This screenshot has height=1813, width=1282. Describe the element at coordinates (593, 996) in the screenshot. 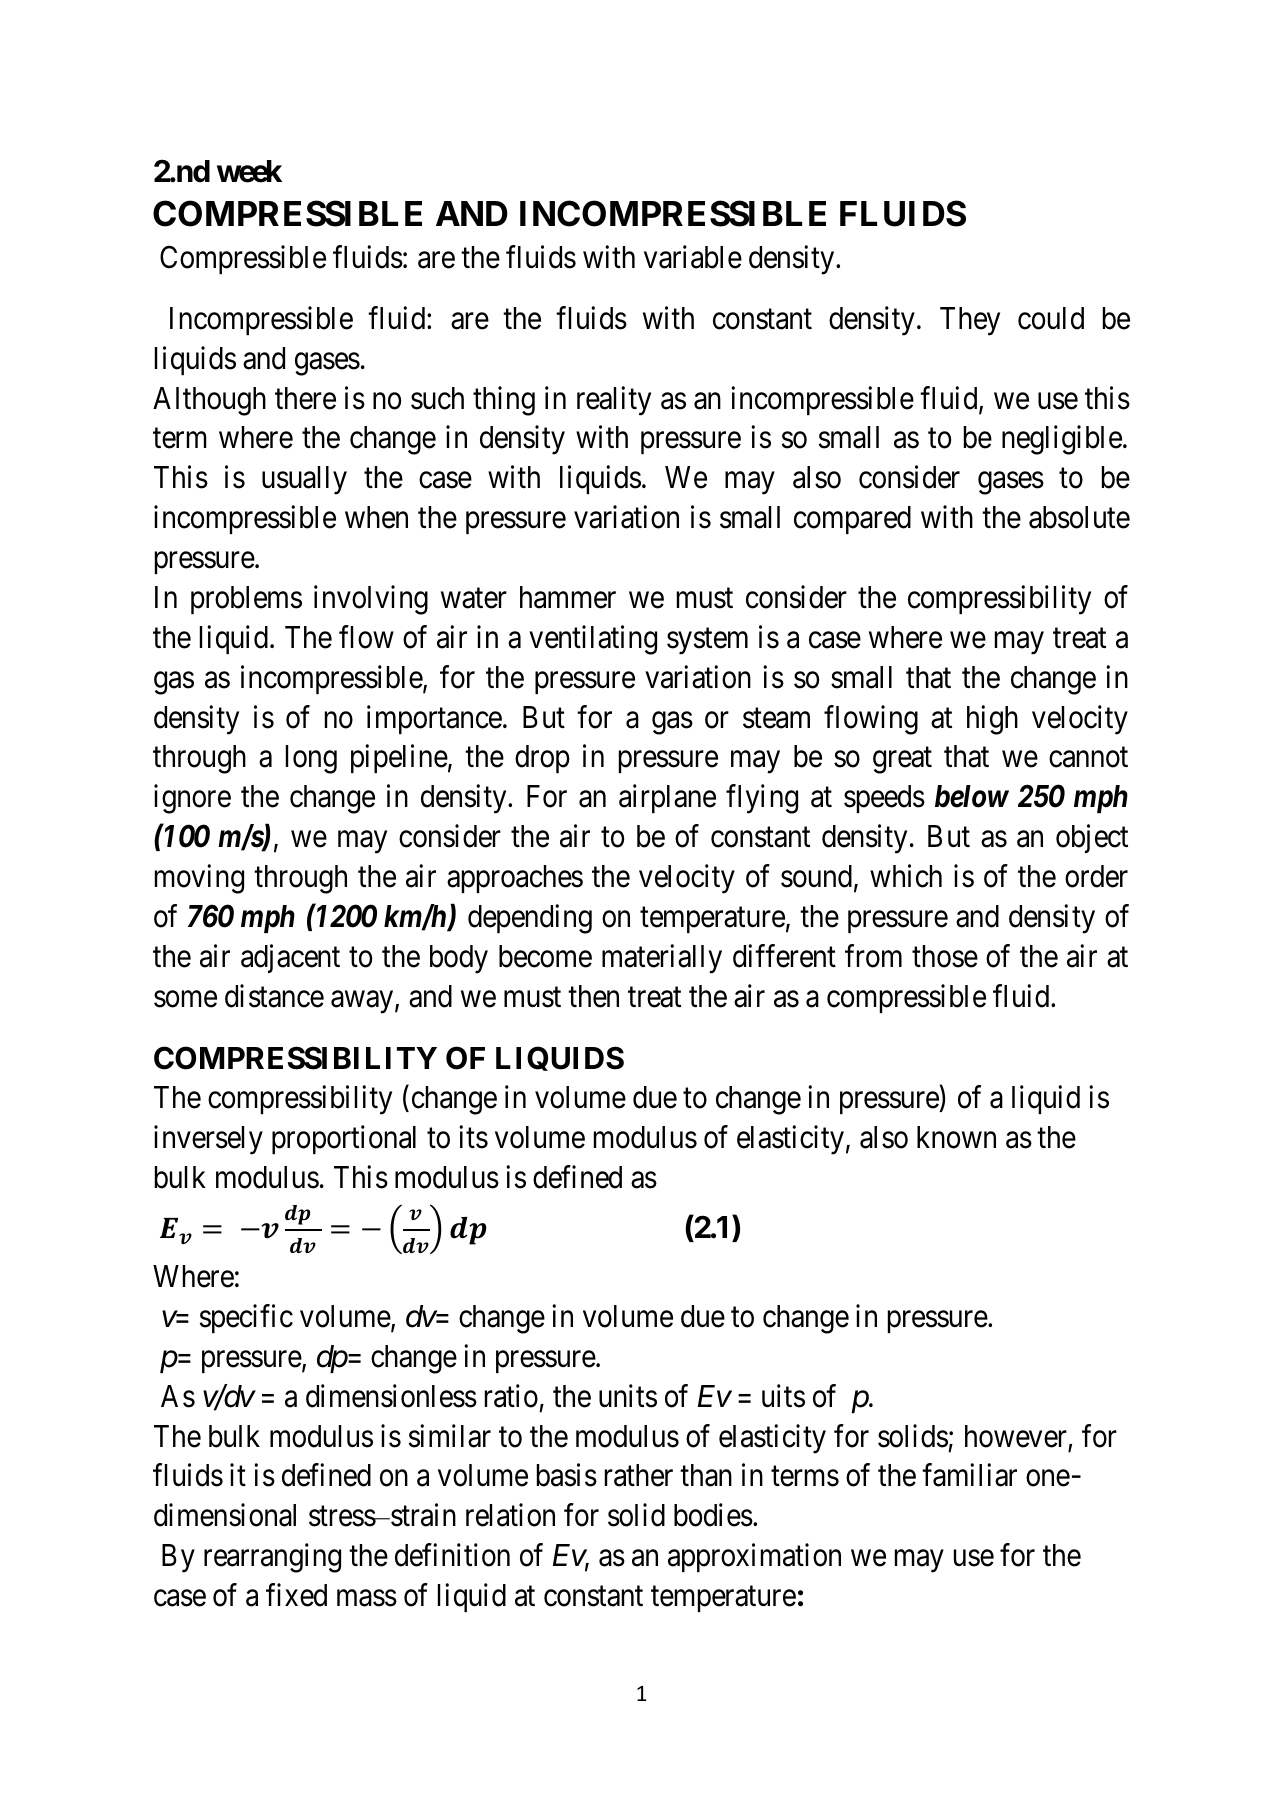

I see `then` at that location.
